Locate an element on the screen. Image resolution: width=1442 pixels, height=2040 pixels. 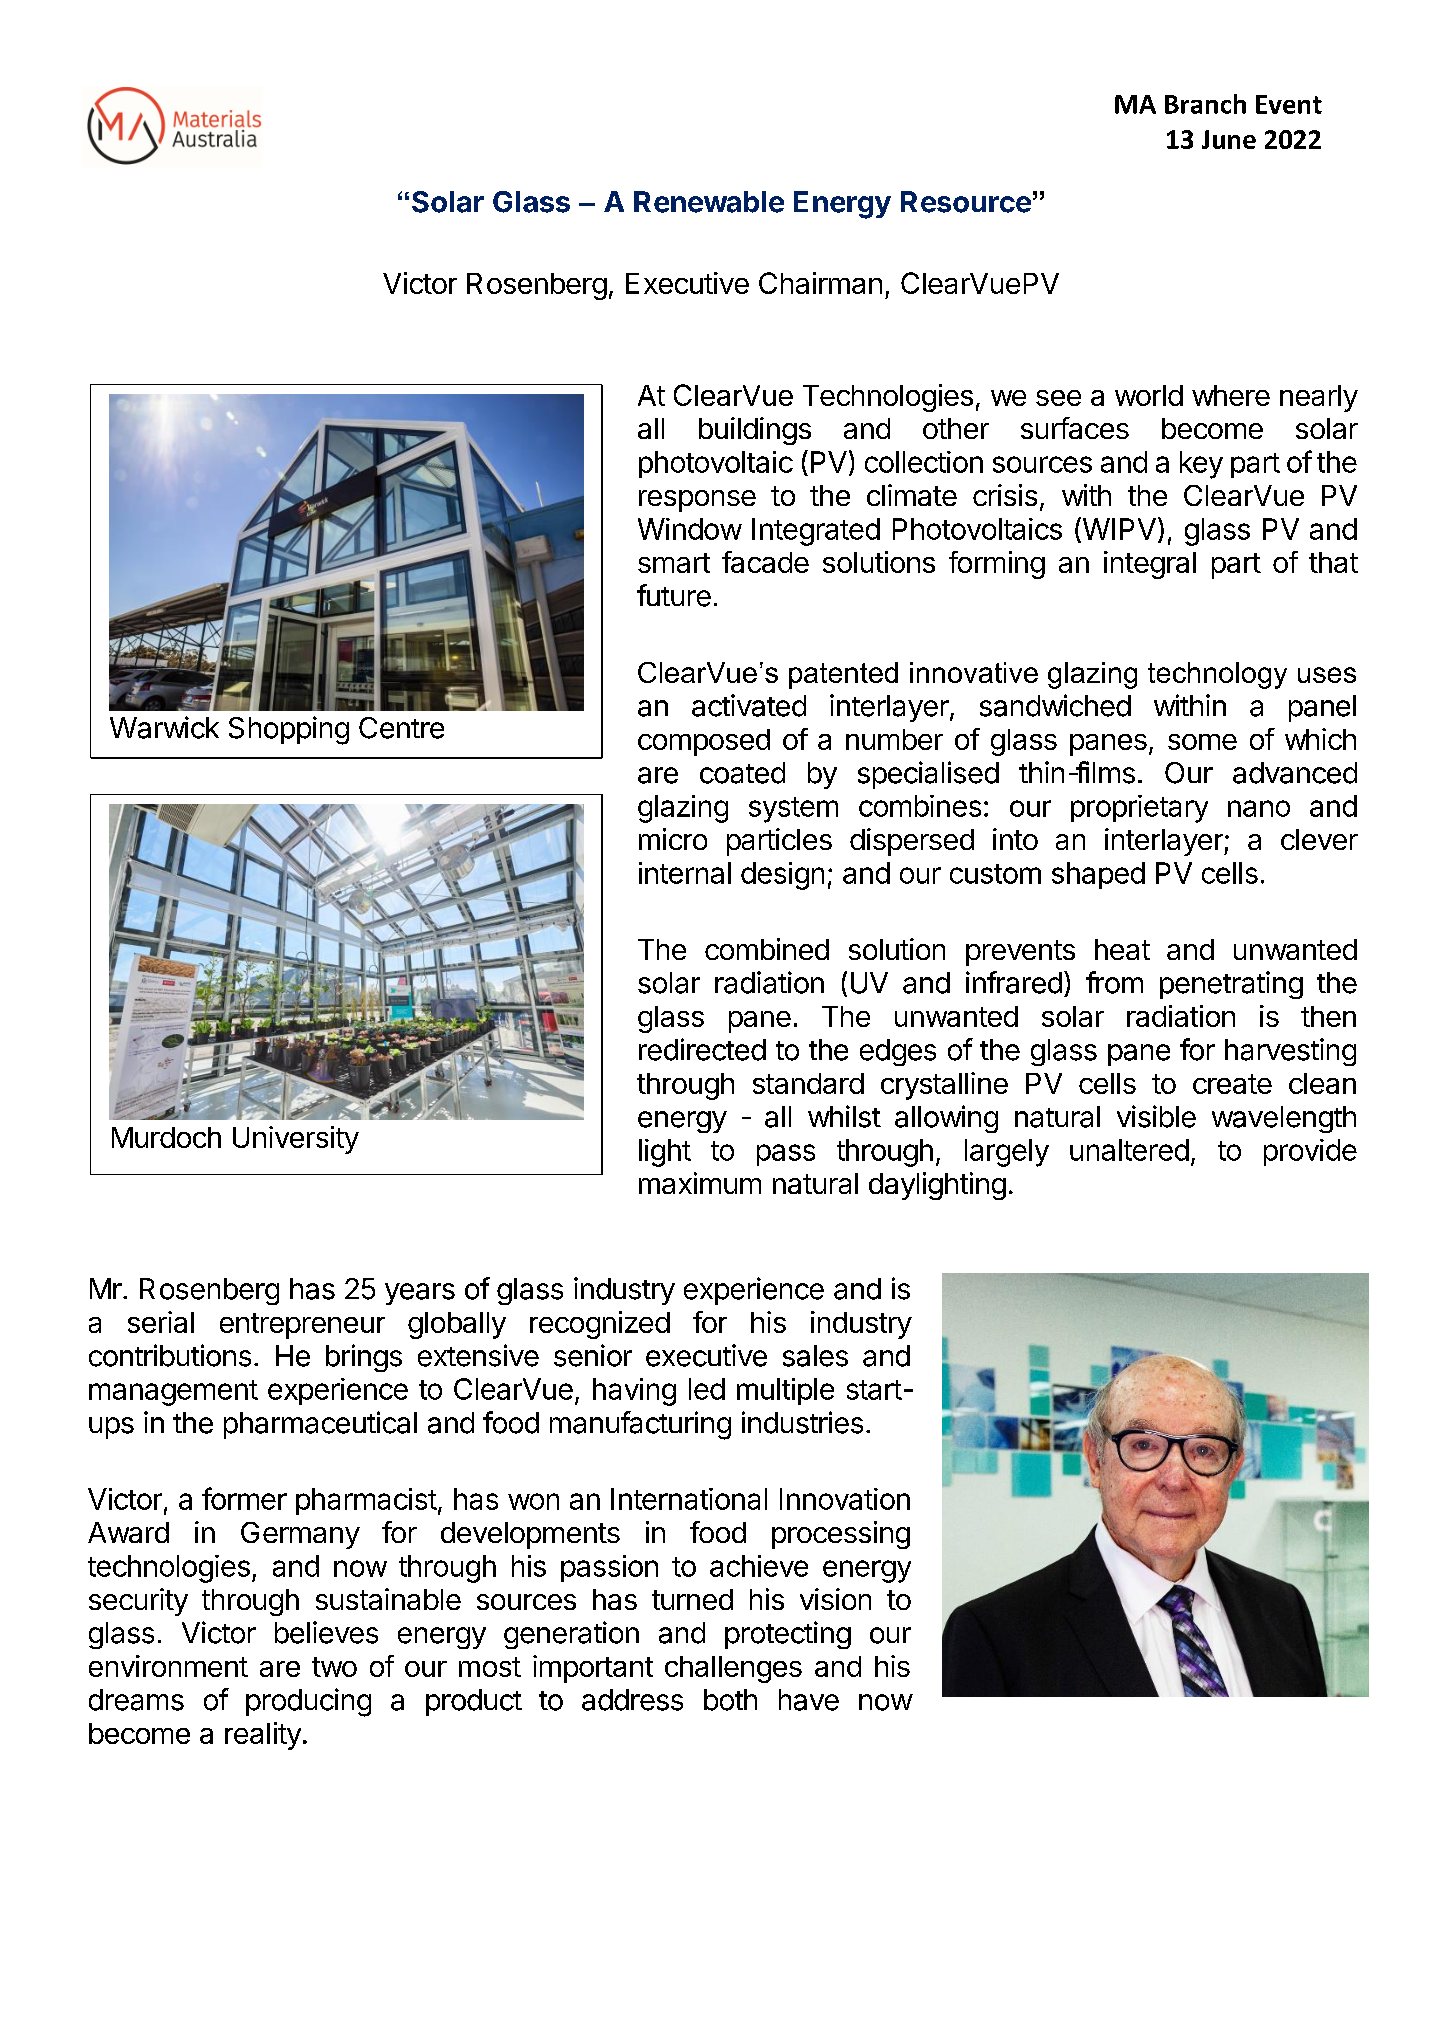
entrepreneur is located at coordinates (302, 1326).
